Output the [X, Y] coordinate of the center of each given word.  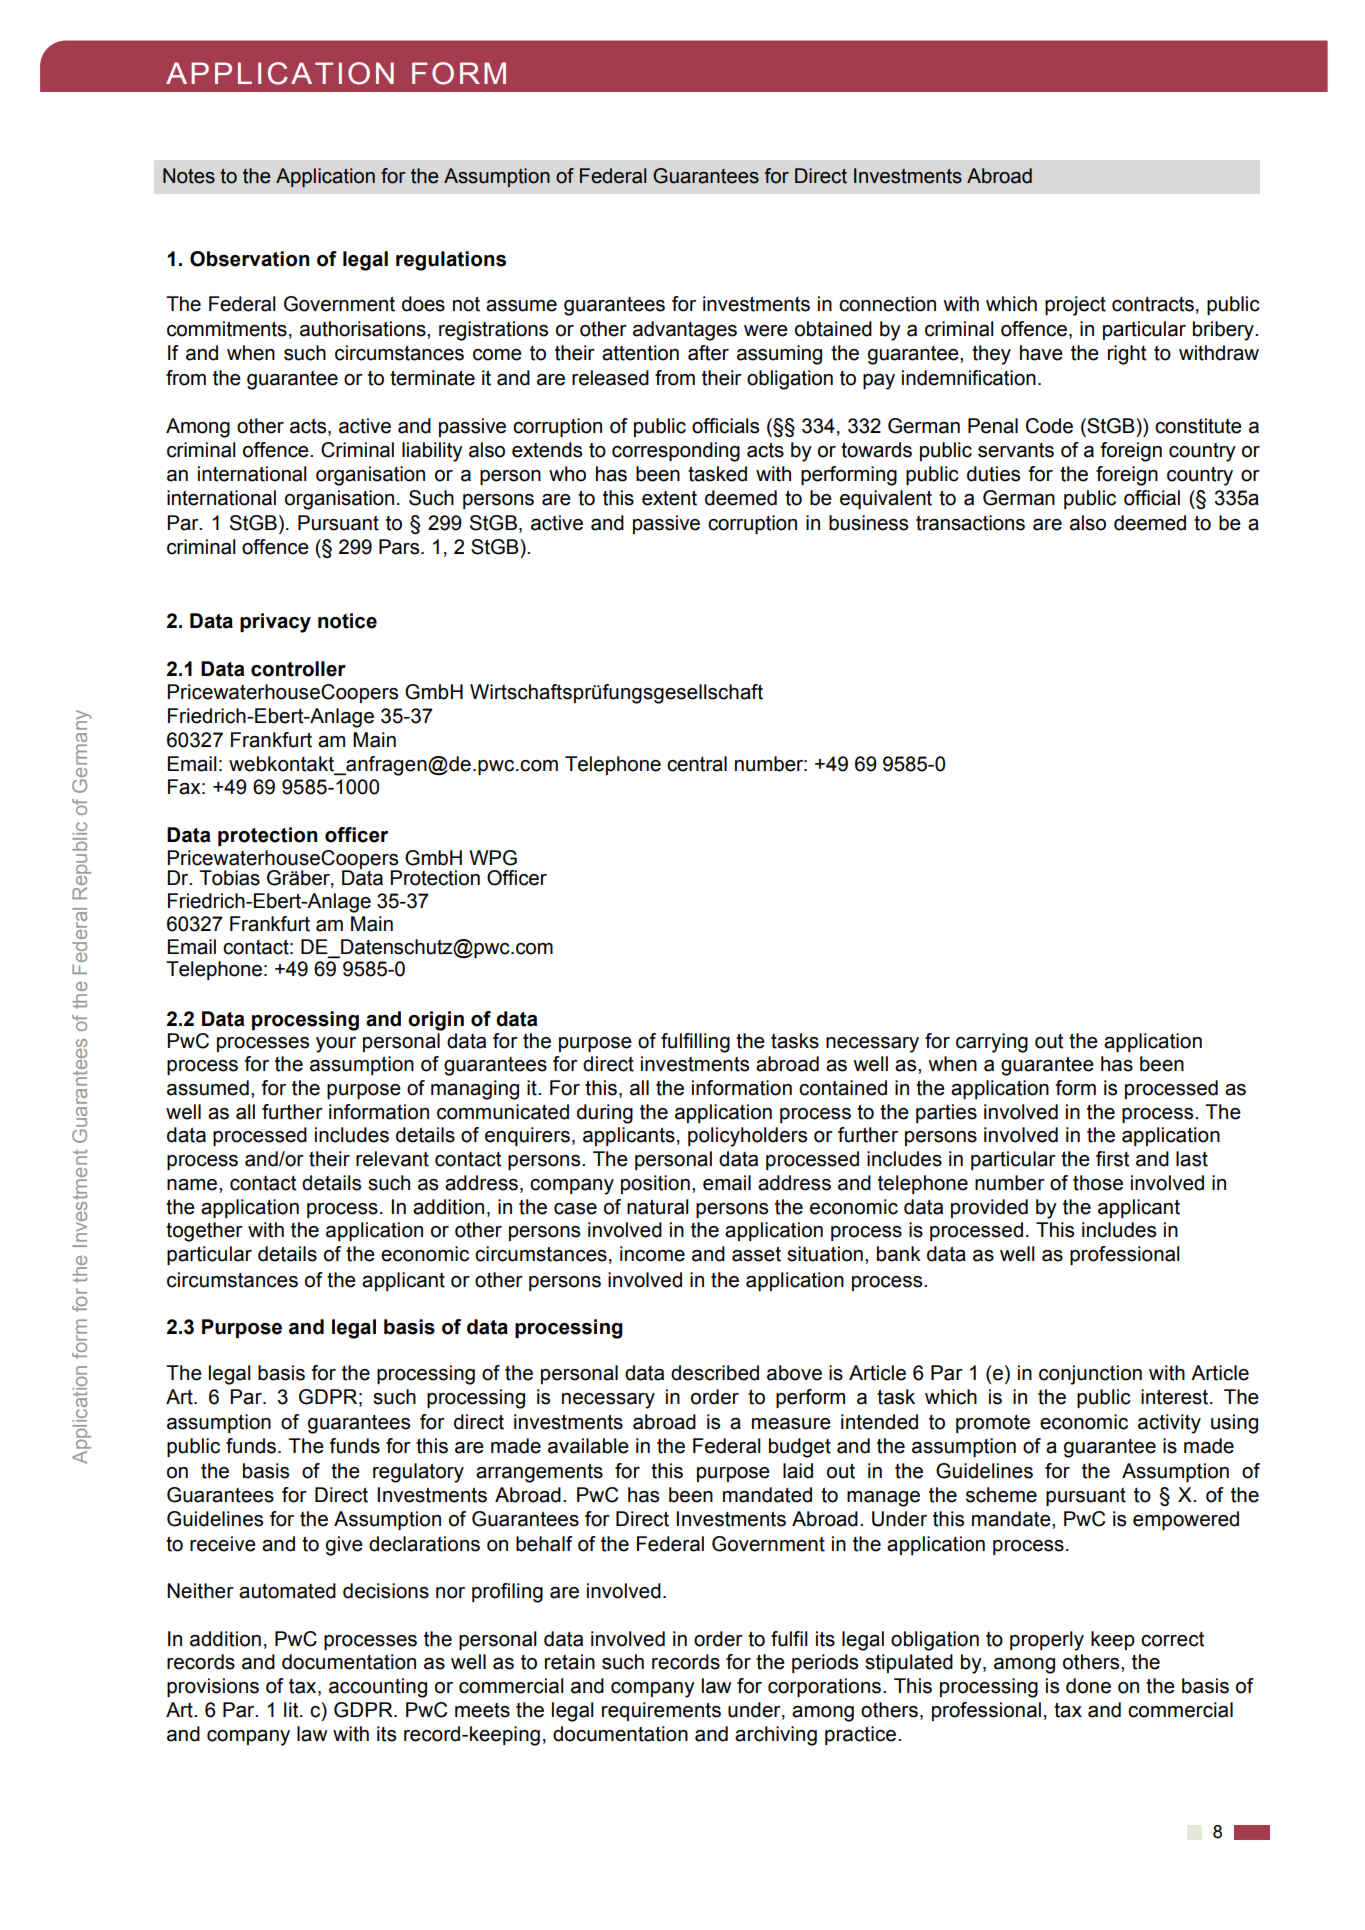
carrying [992, 1043]
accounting [378, 1688]
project [1075, 306]
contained [843, 1088]
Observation [249, 259]
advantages [685, 331]
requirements [661, 1711]
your [336, 1045]
